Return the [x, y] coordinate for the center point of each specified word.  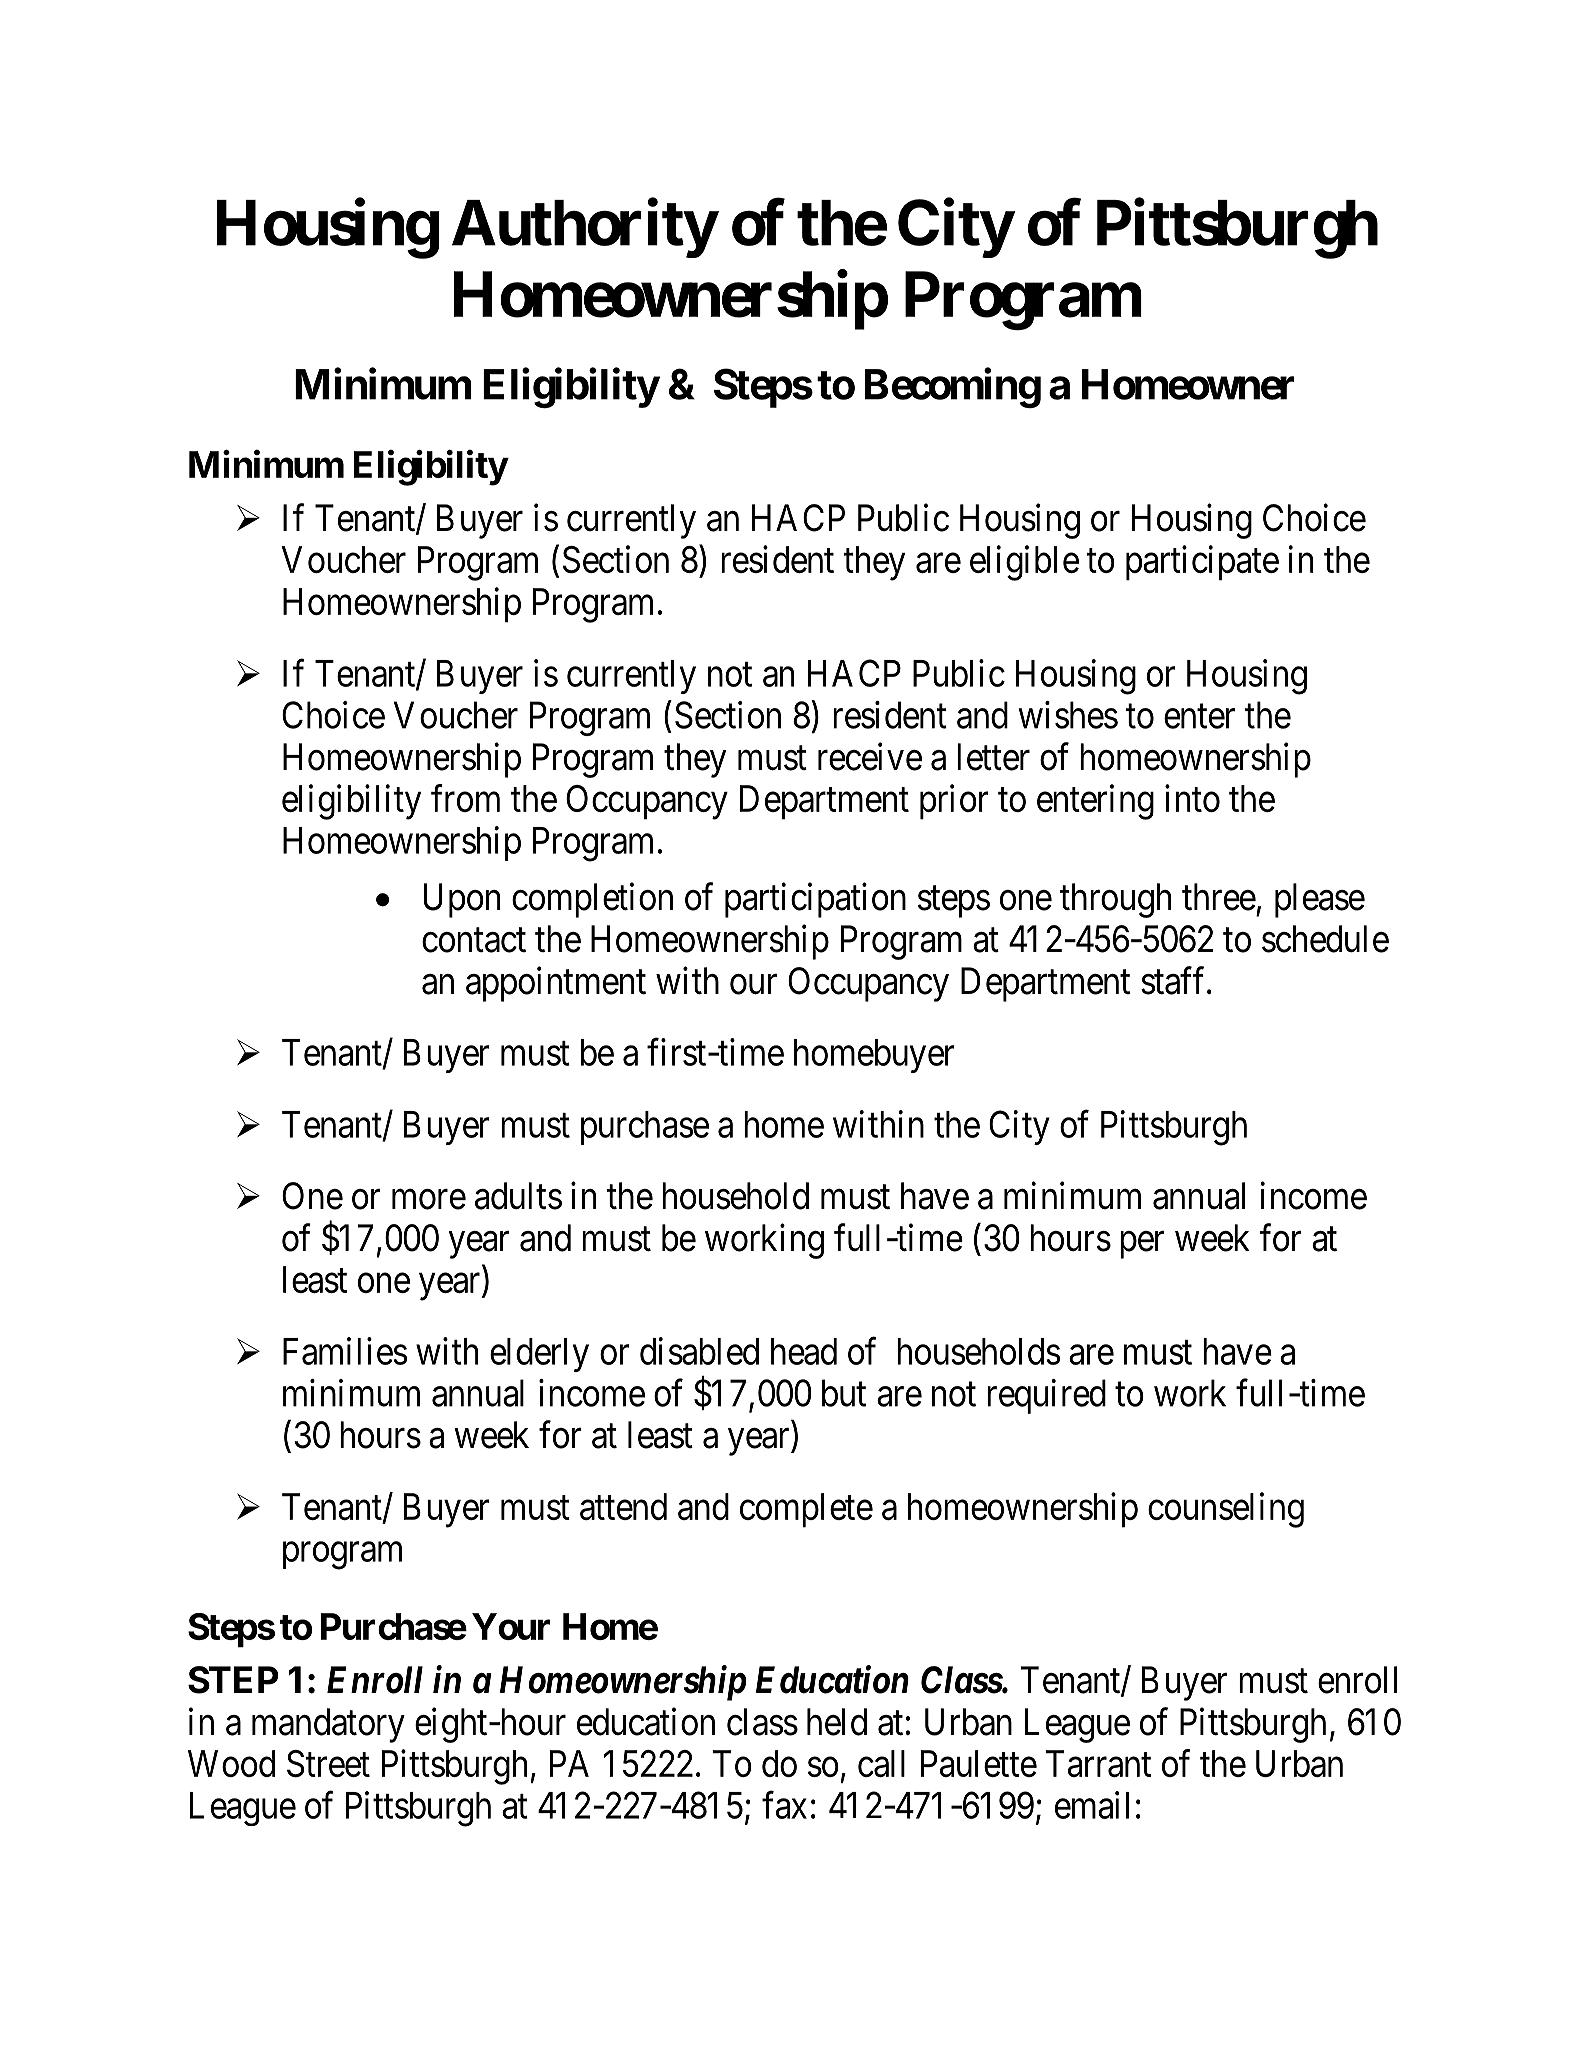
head [804, 1351]
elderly [539, 1355]
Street [328, 1764]
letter [993, 757]
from [465, 798]
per [1142, 1245]
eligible [1024, 563]
